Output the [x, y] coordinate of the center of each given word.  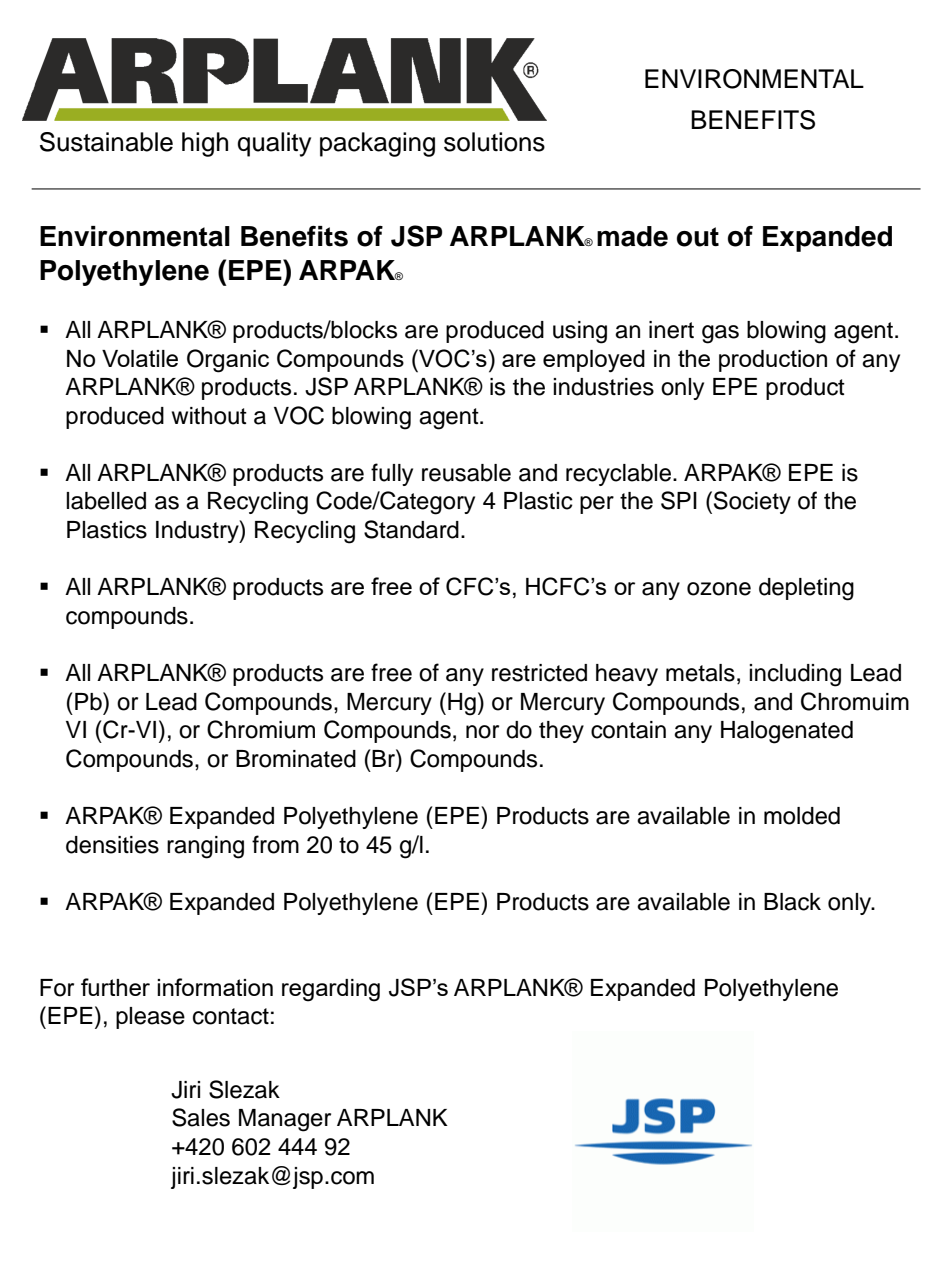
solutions [494, 142]
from [275, 844]
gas [720, 334]
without [209, 416]
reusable [466, 473]
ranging [205, 847]
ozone [719, 589]
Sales [201, 1117]
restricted [539, 673]
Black [792, 902]
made [632, 236]
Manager [285, 1120]
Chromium [261, 729]
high [205, 144]
